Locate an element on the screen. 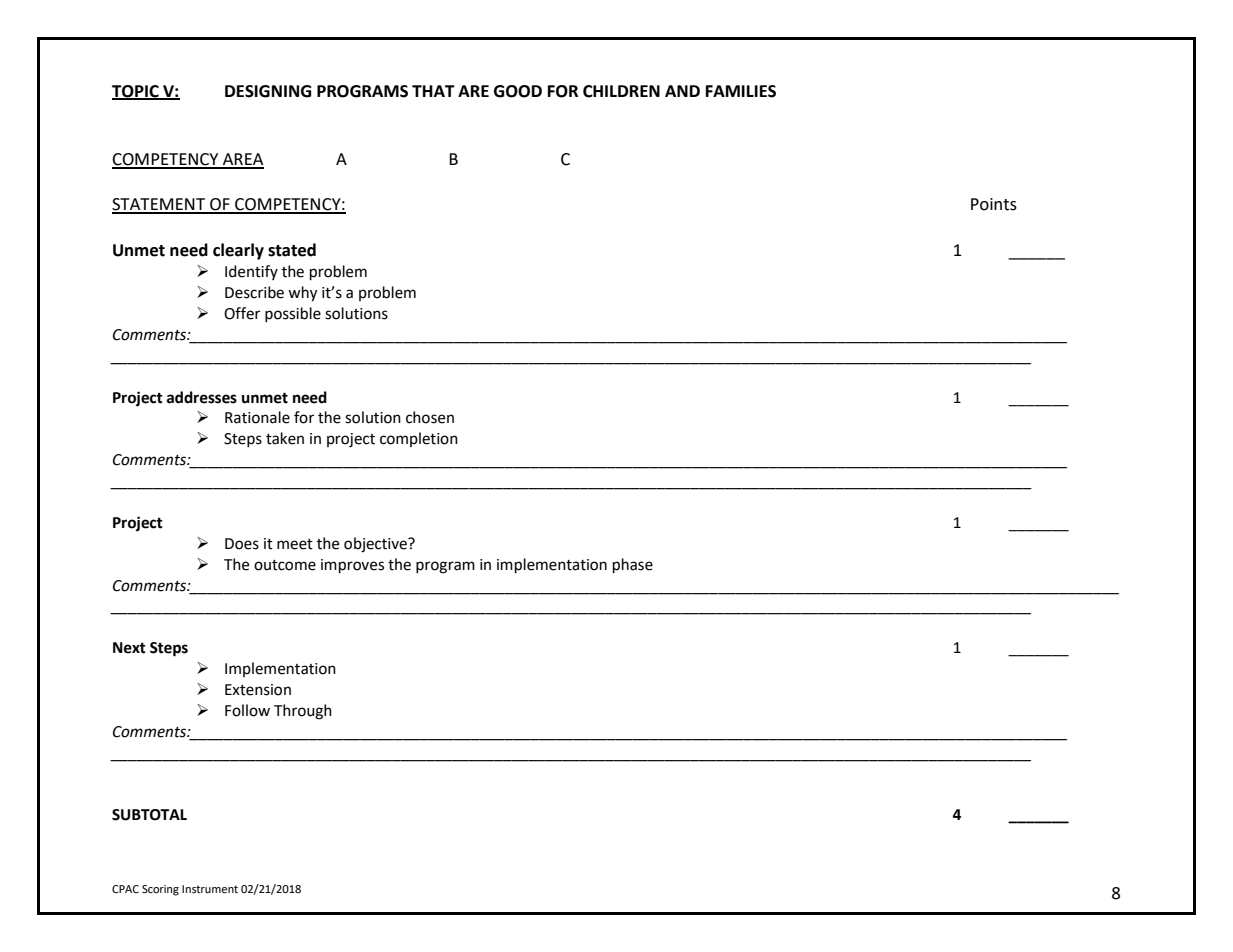  Instrument is located at coordinates (210, 889).
